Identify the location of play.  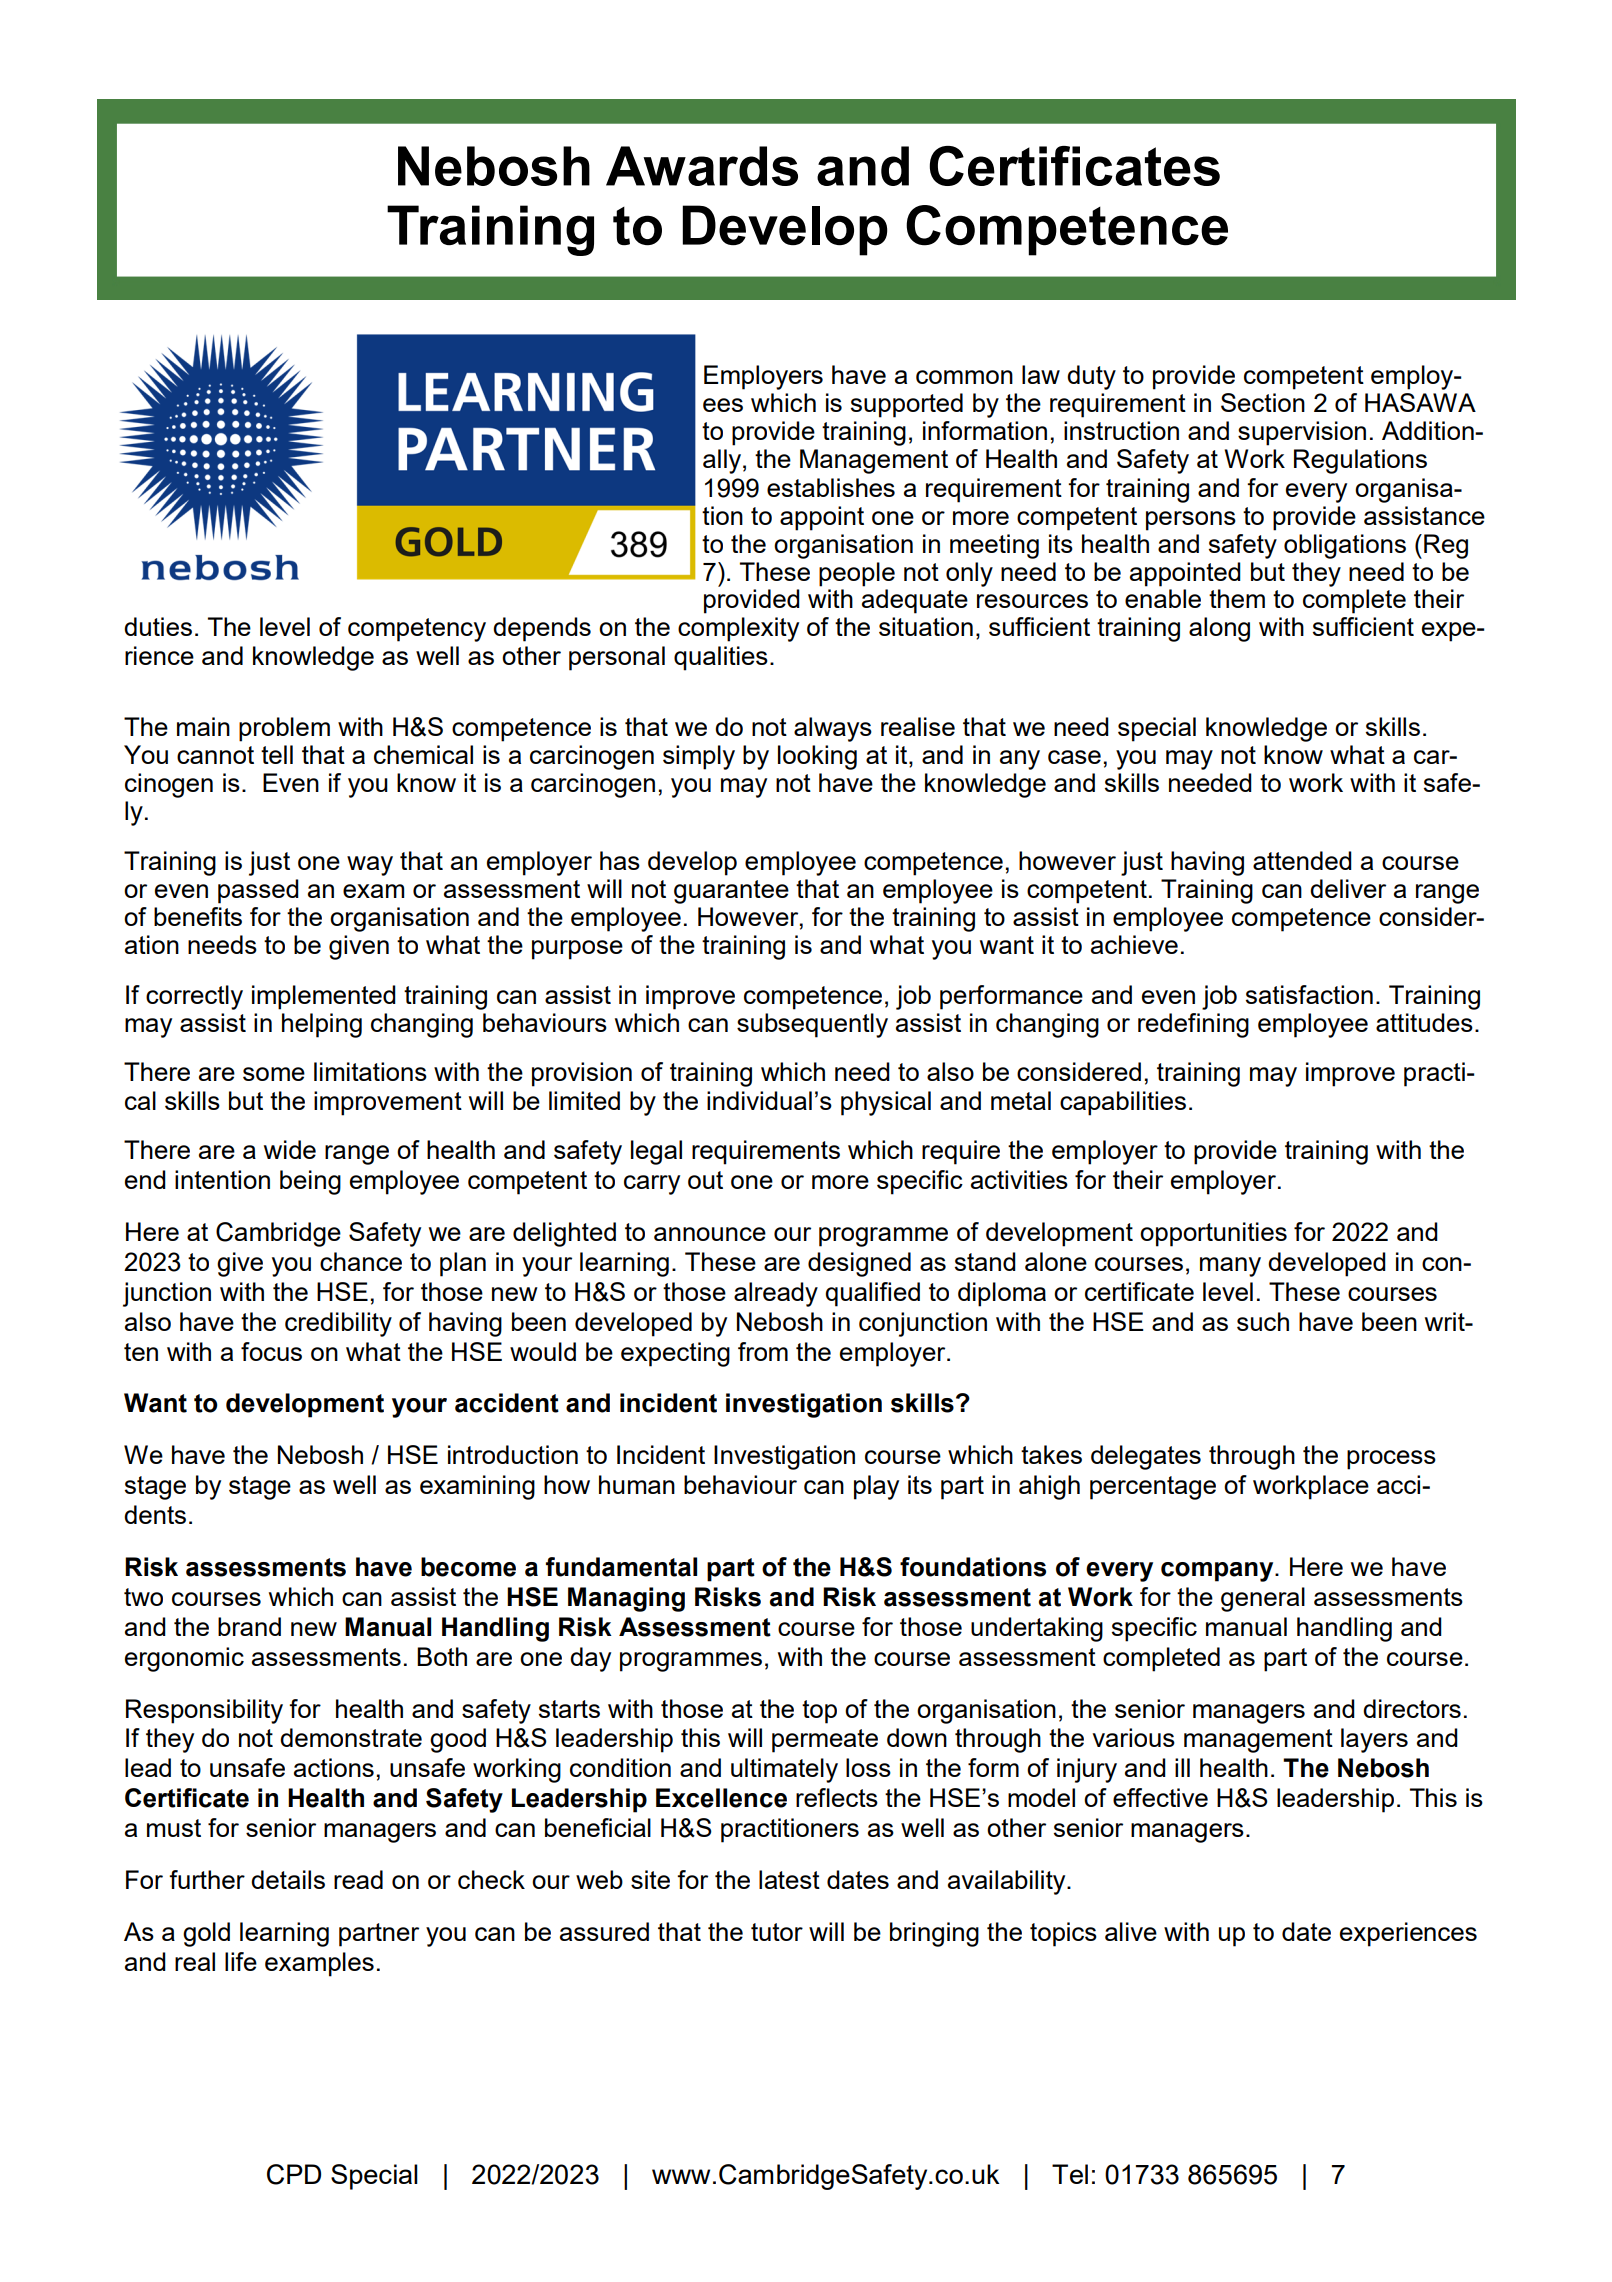
(876, 1487).
